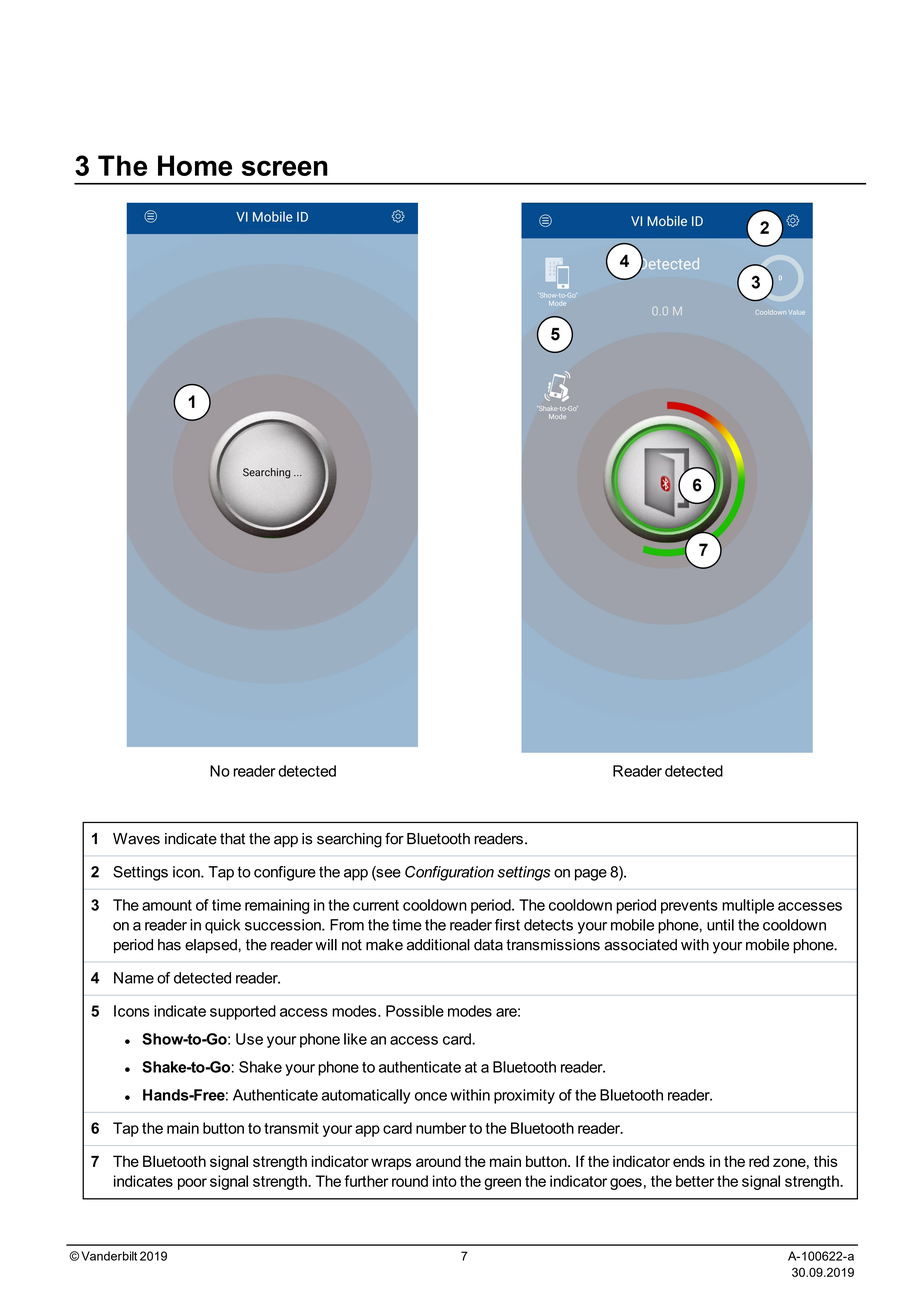 Image resolution: width=924 pixels, height=1308 pixels. I want to click on Home, so click(195, 165).
